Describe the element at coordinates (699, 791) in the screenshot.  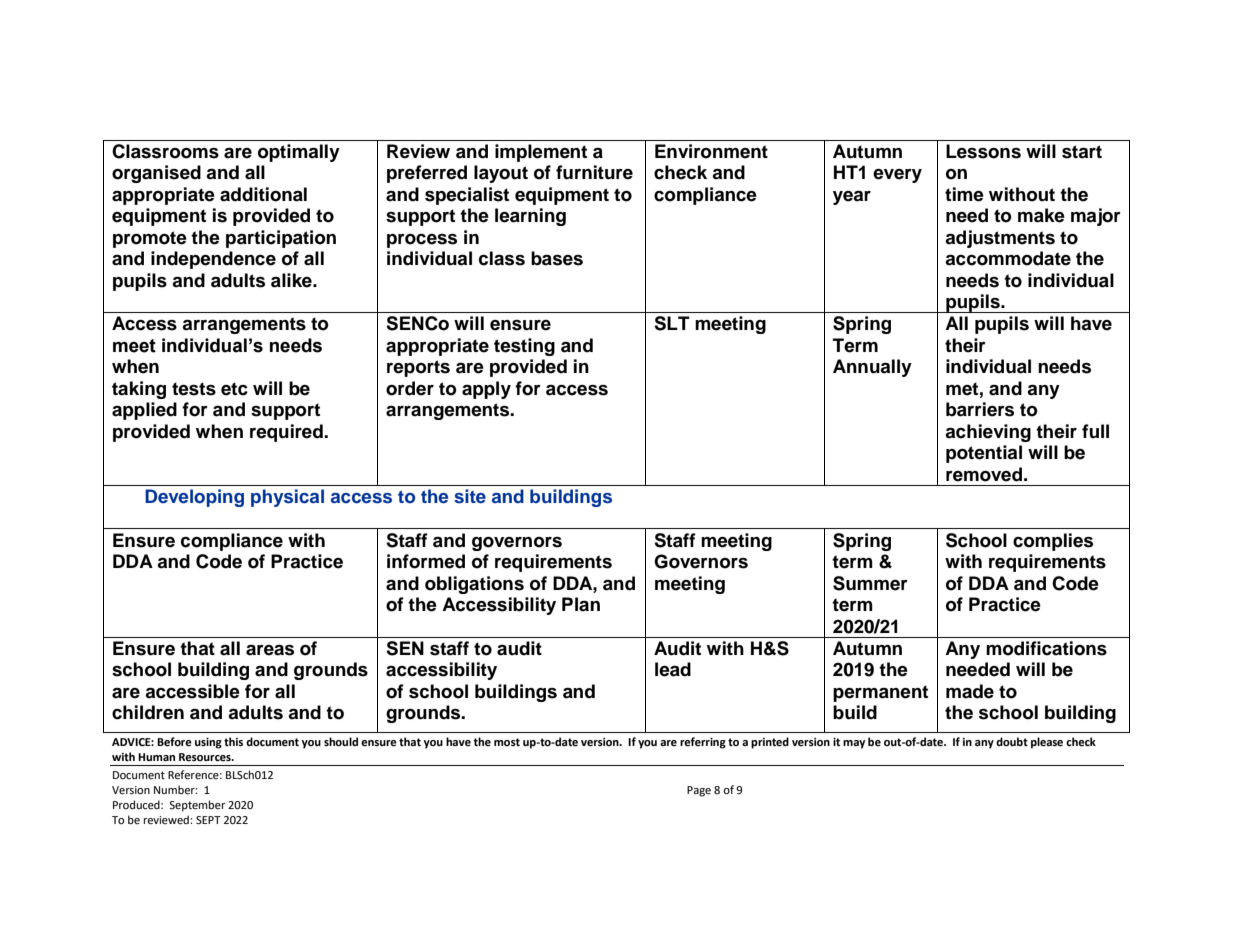
I see `Page` at that location.
